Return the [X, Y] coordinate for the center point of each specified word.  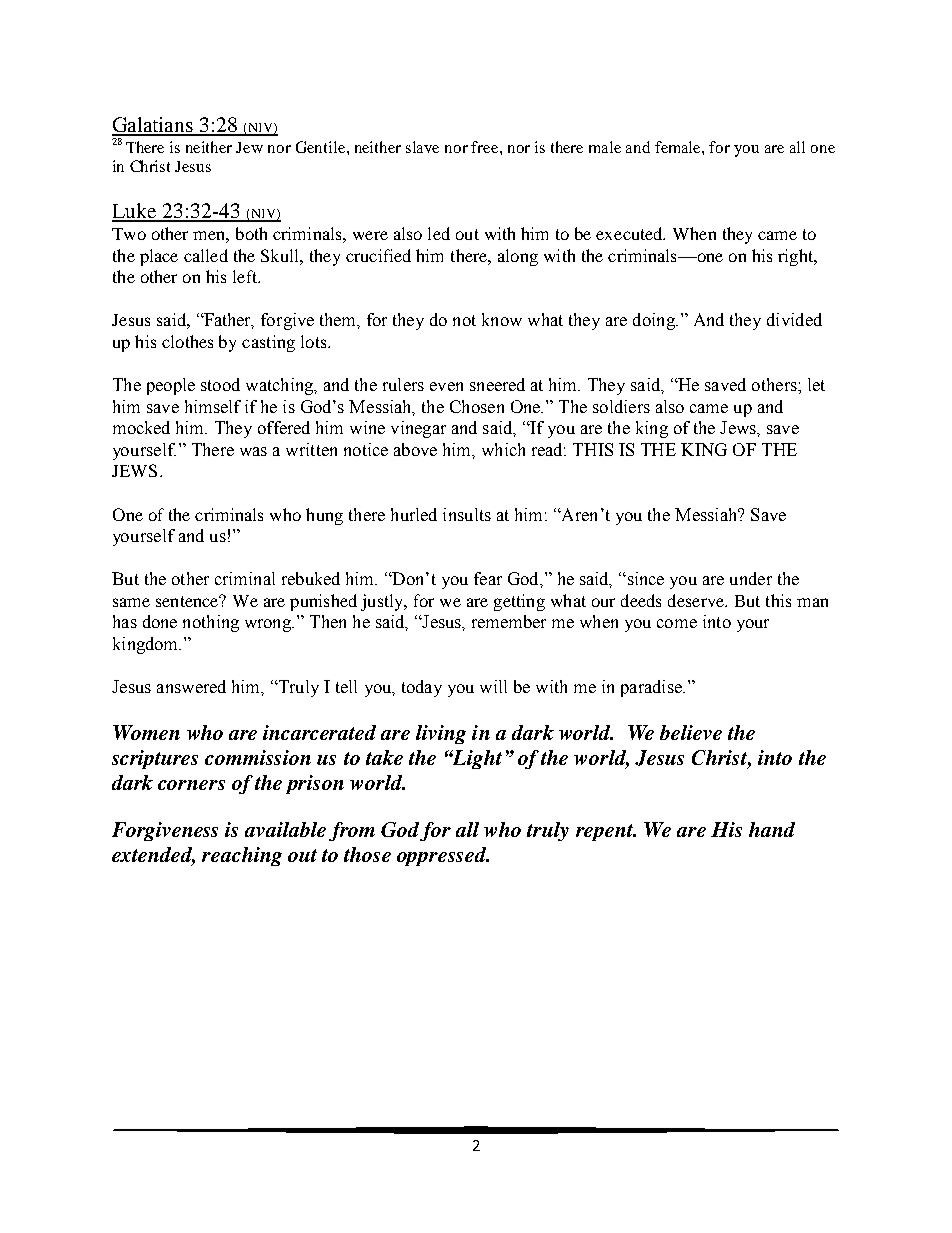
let [816, 384]
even [446, 386]
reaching [242, 856]
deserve [697, 600]
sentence [188, 601]
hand [772, 829]
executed [630, 233]
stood [220, 384]
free [486, 147]
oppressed [443, 856]
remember [509, 621]
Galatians [154, 126]
